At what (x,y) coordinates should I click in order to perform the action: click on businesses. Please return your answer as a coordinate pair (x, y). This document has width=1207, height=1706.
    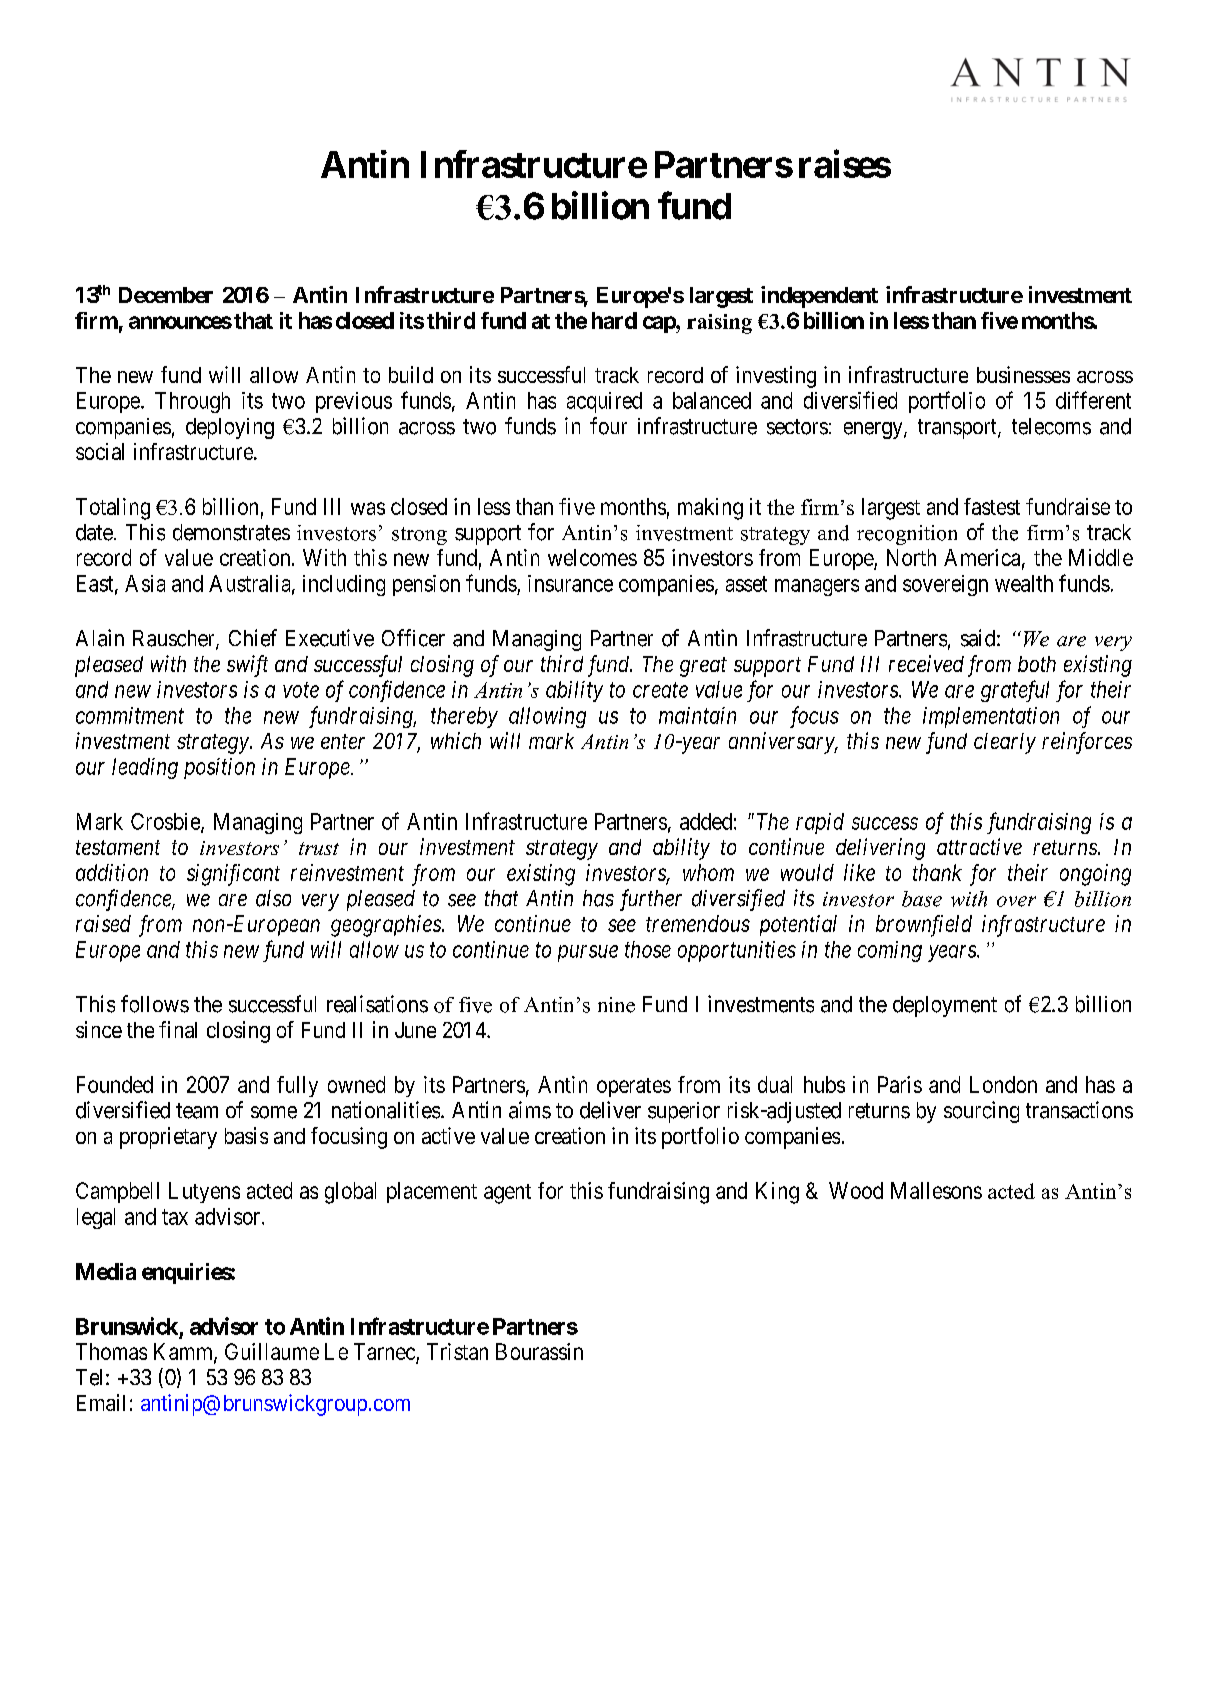
    Looking at the image, I should click on (1023, 374).
